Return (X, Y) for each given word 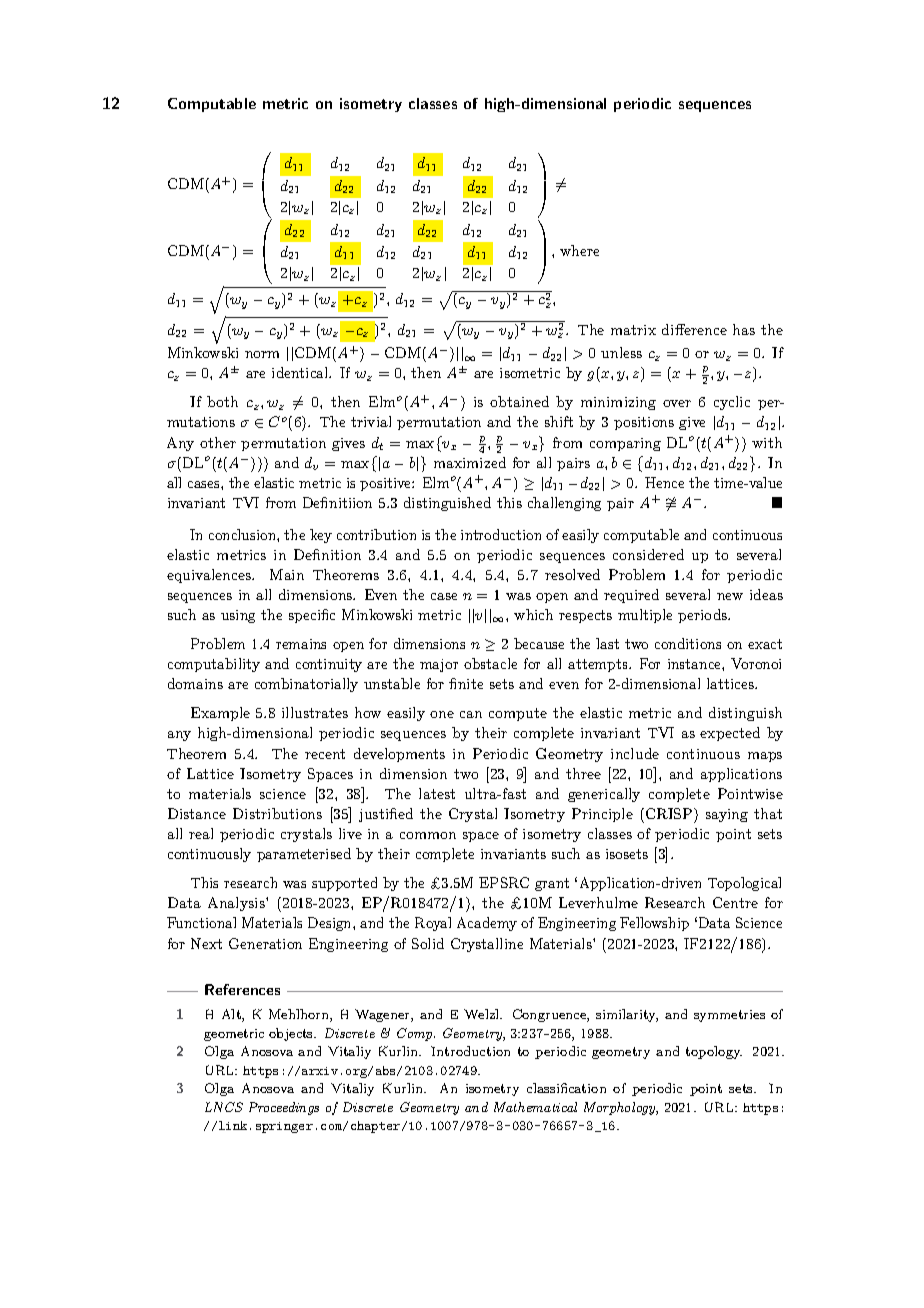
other (218, 442)
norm (262, 354)
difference (694, 329)
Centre (735, 902)
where (579, 250)
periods (704, 616)
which (533, 614)
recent (325, 754)
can (471, 714)
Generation (265, 943)
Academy (487, 924)
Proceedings (284, 1108)
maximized (470, 462)
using (238, 616)
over (677, 403)
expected (730, 734)
